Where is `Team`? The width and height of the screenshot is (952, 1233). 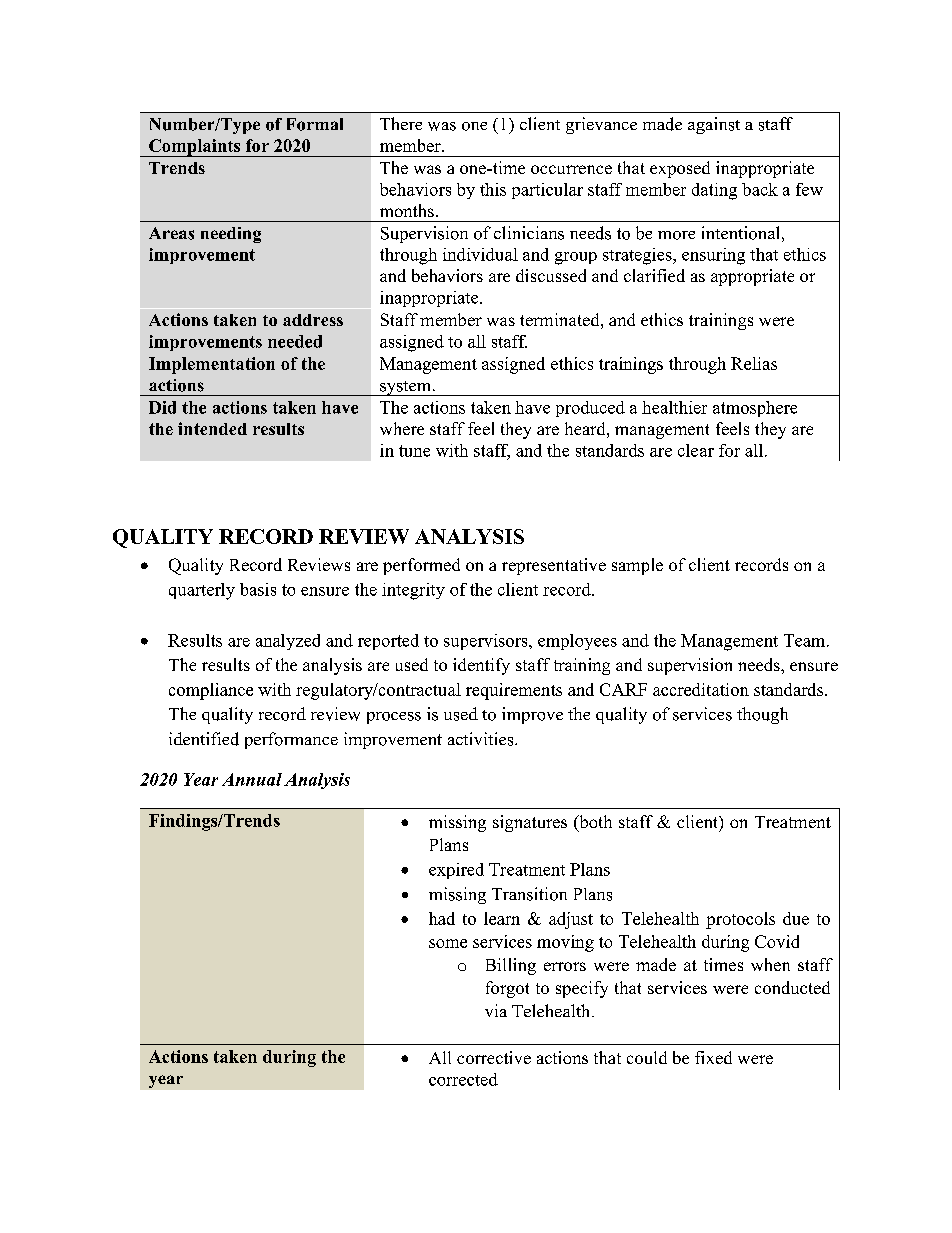 Team is located at coordinates (806, 640).
